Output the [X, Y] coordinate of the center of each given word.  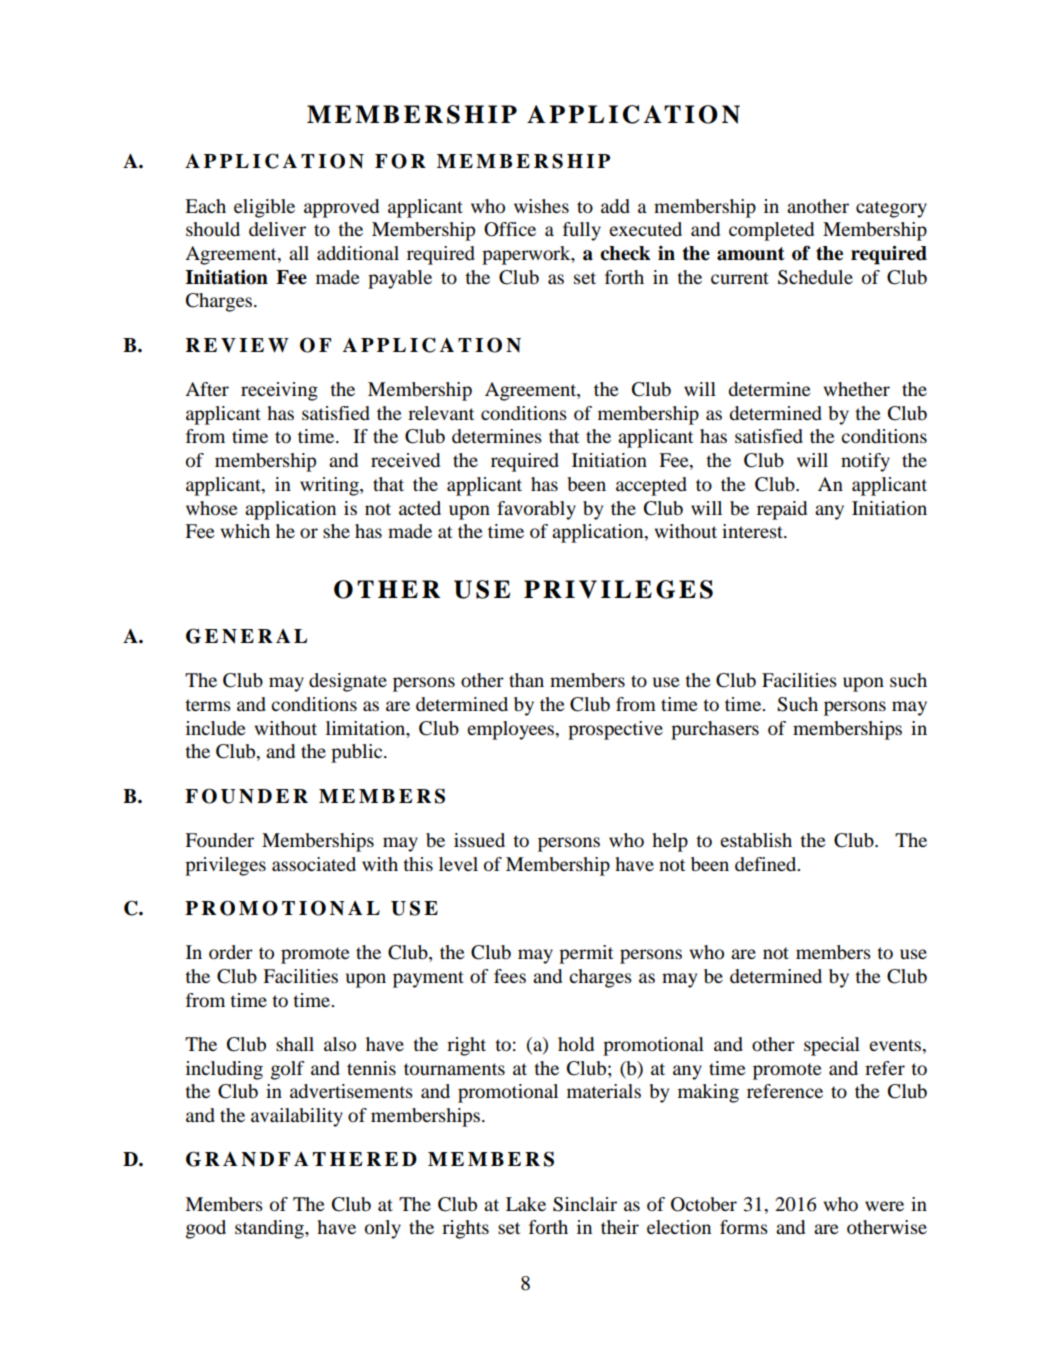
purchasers [715, 730]
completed [771, 231]
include [216, 728]
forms [744, 1227]
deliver [277, 229]
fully [582, 231]
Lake [526, 1204]
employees [512, 730]
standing [270, 1229]
